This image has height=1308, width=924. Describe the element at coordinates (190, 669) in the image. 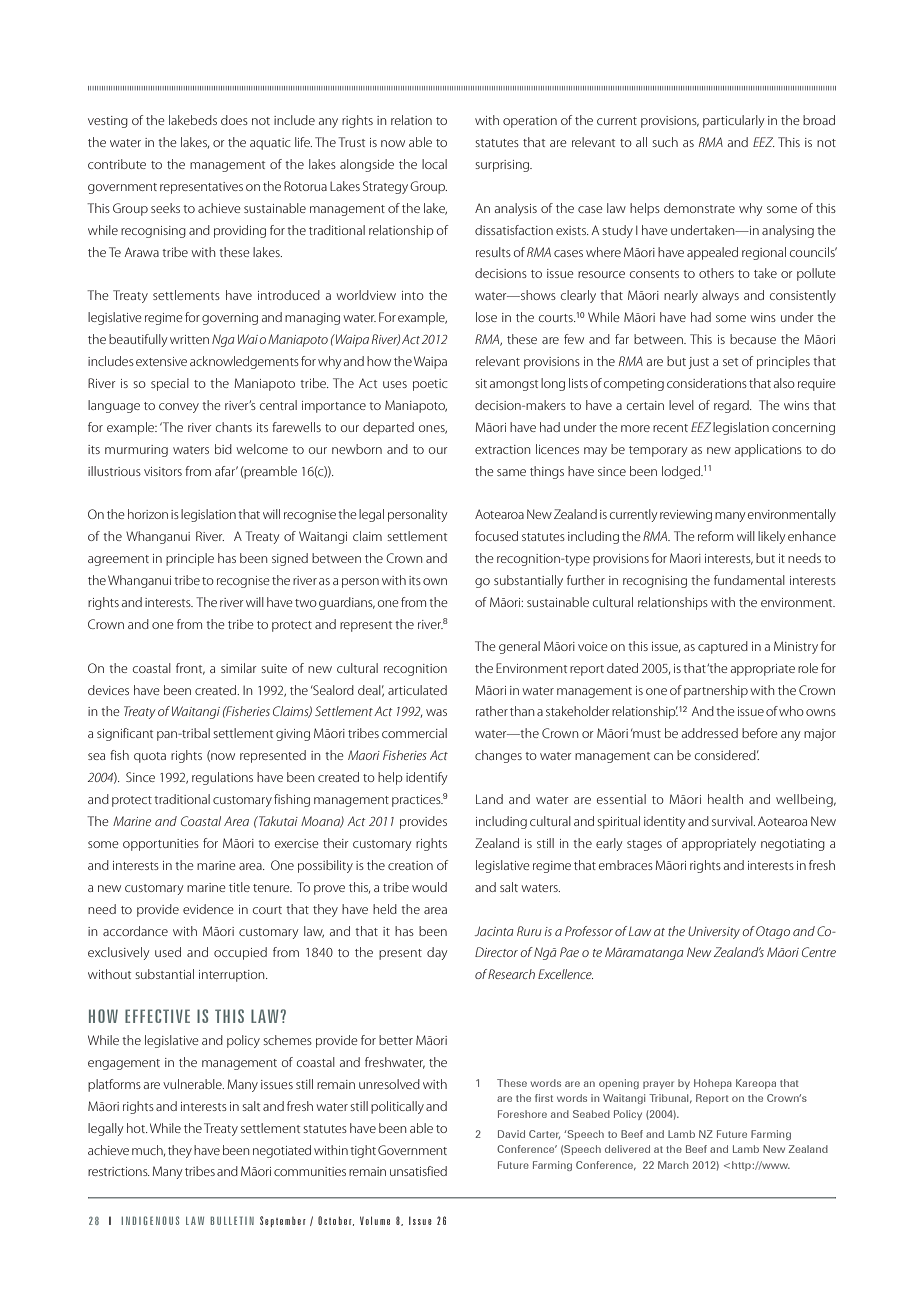

I see `front` at that location.
